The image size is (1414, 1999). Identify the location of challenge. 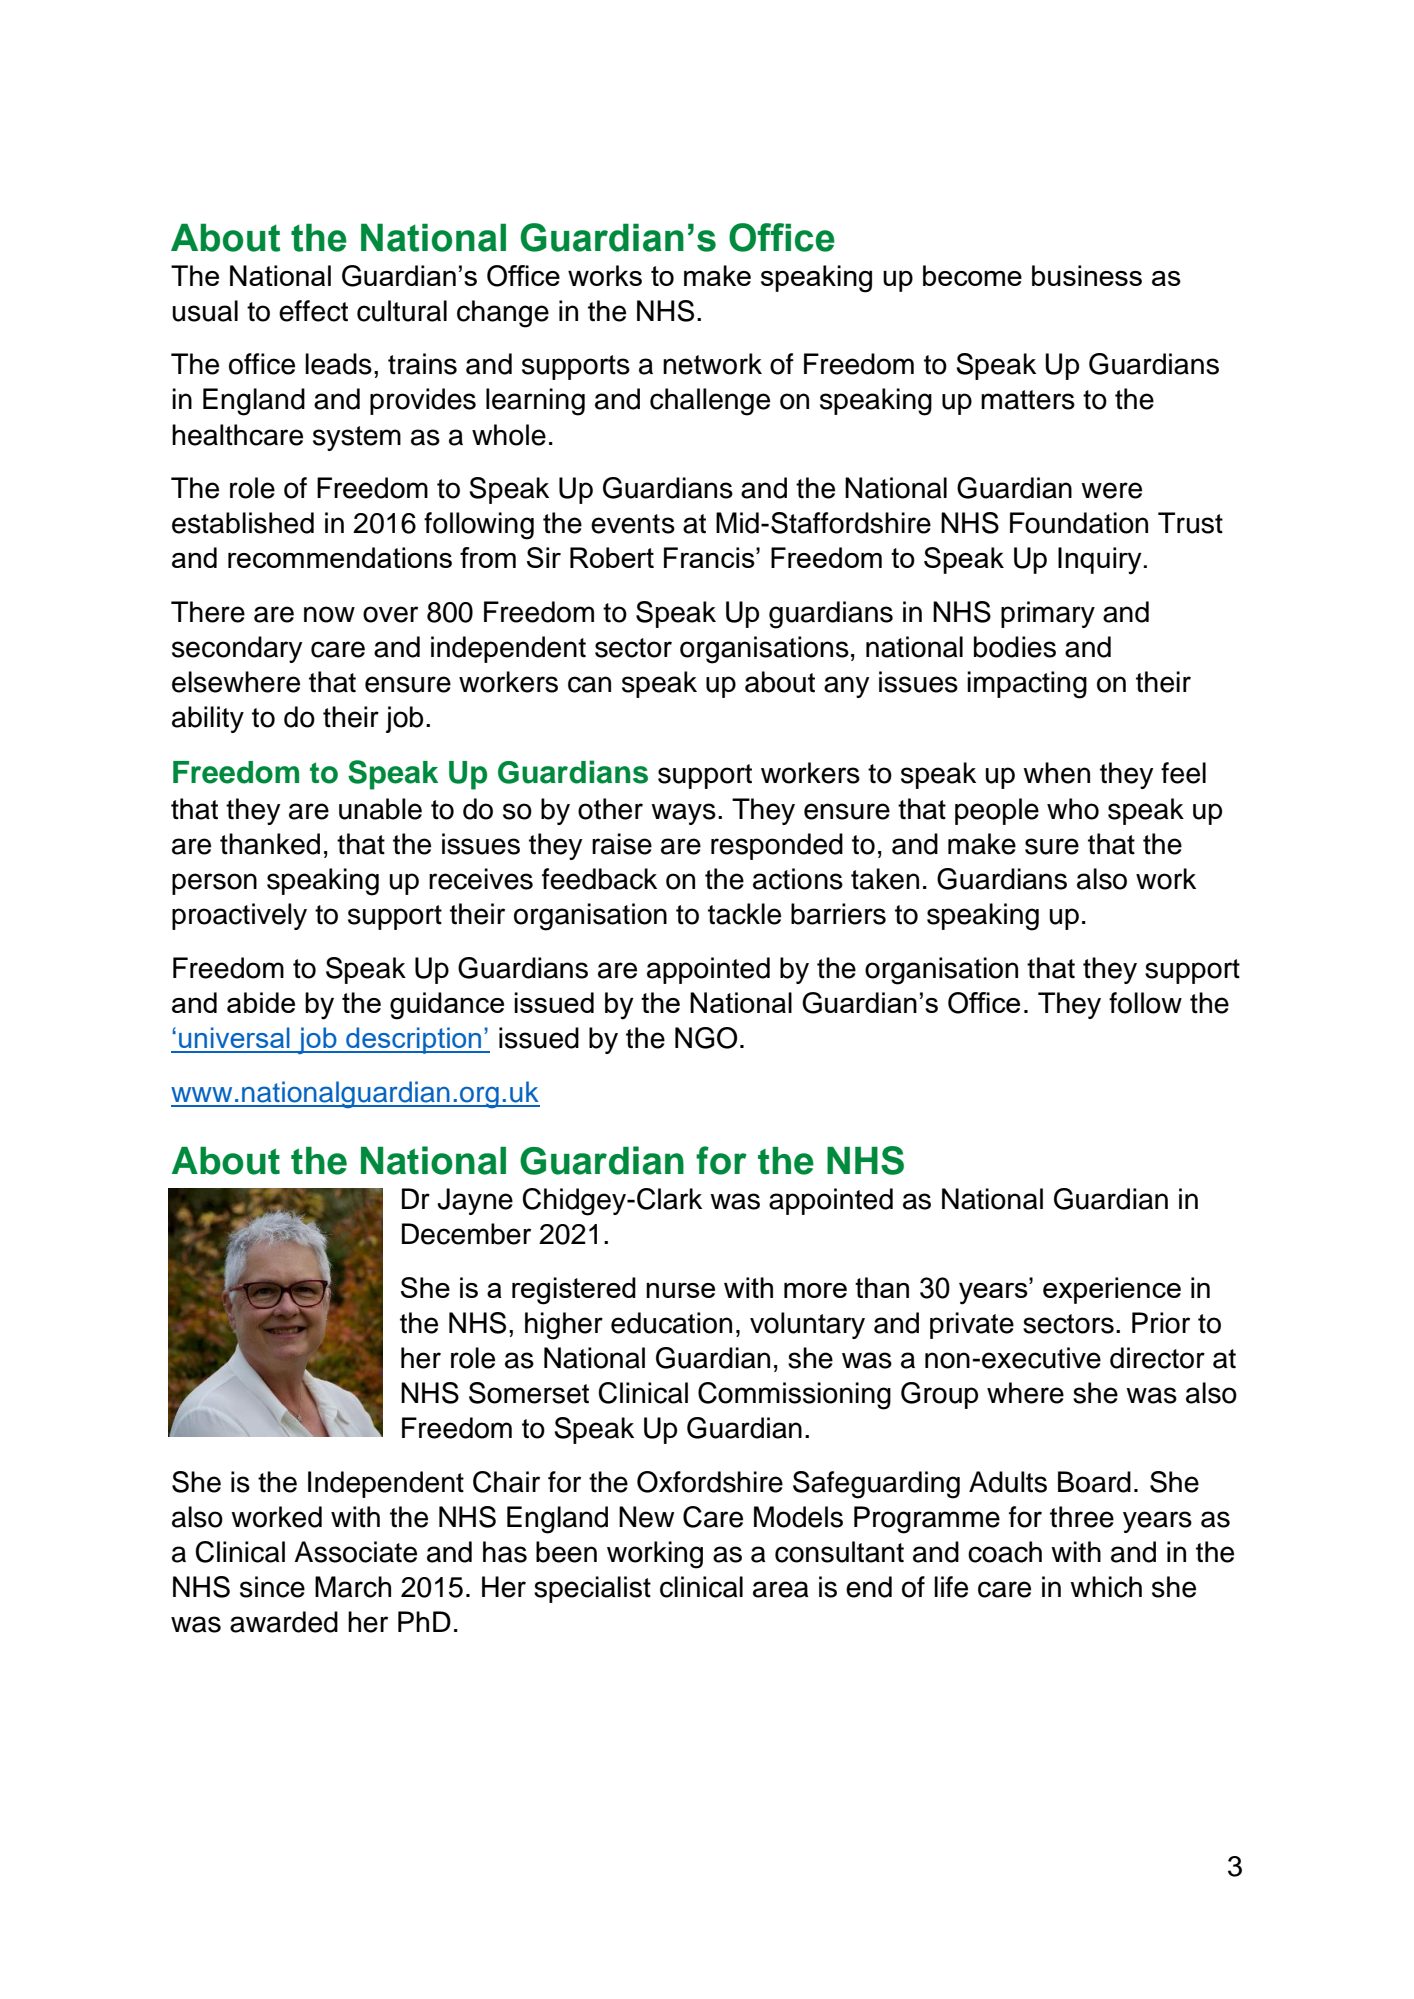
(710, 402).
